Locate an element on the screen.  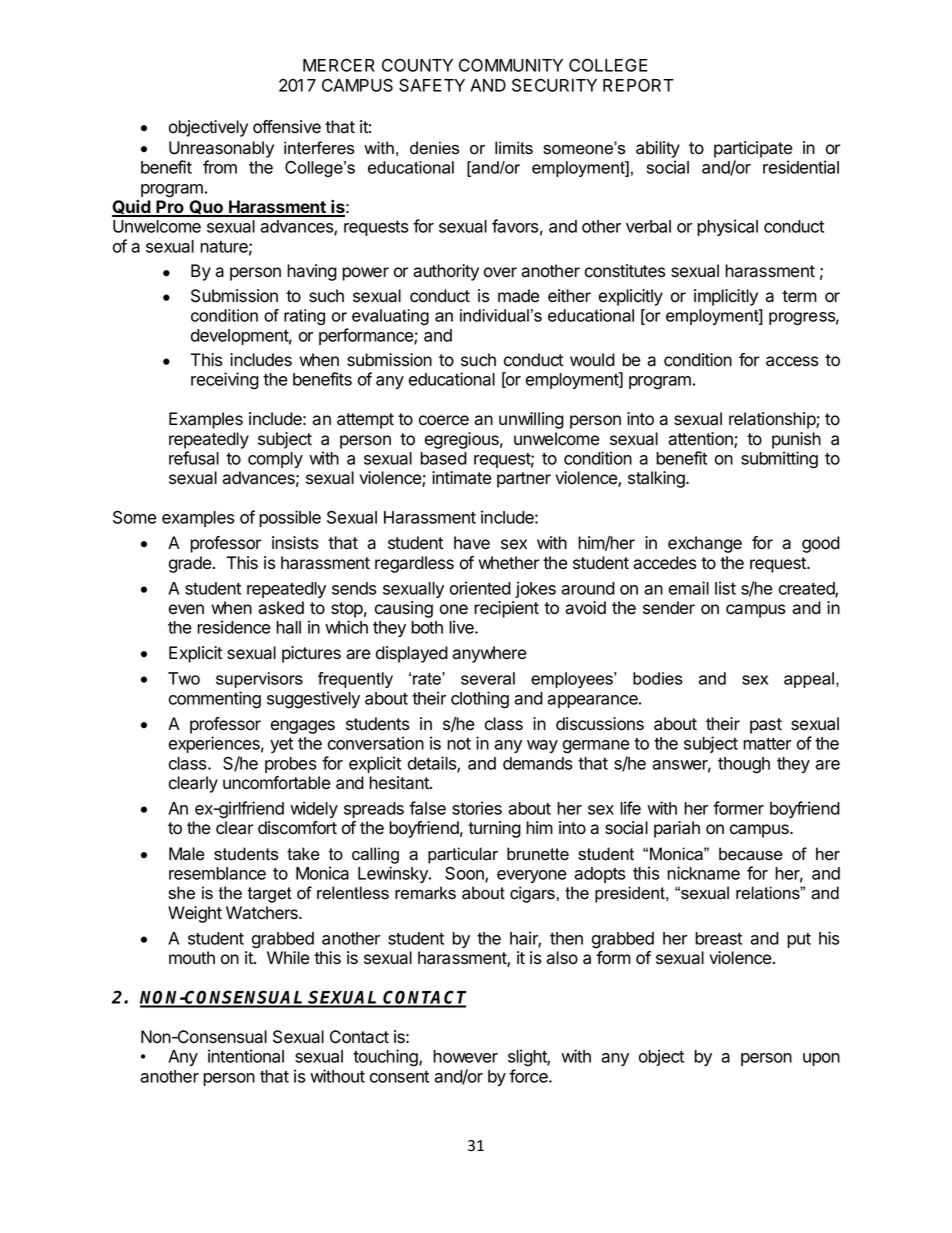
SAFETY is located at coordinates (432, 85).
